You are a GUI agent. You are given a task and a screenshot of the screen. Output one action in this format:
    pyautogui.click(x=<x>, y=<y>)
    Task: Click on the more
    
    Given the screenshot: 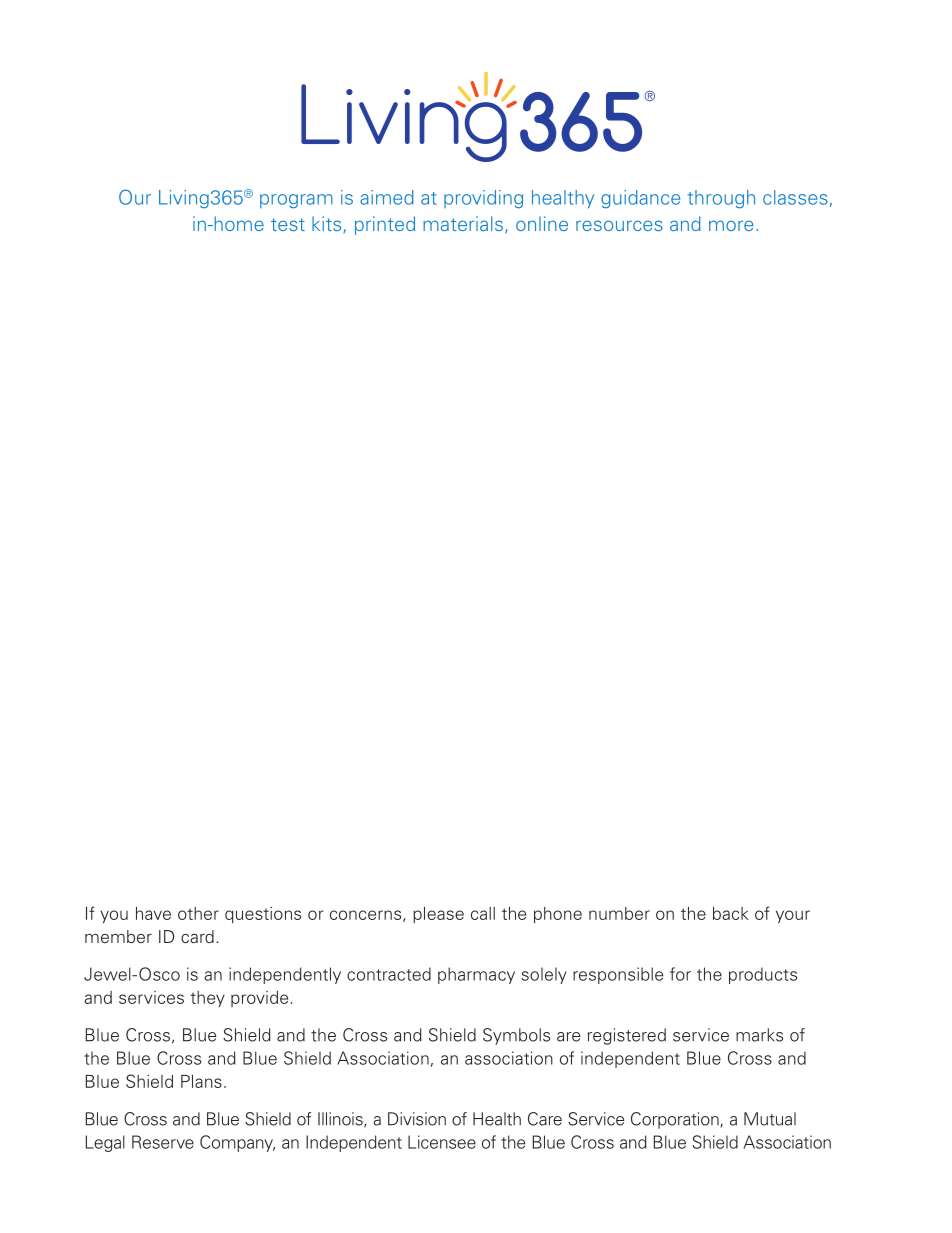 What is the action you would take?
    pyautogui.click(x=731, y=225)
